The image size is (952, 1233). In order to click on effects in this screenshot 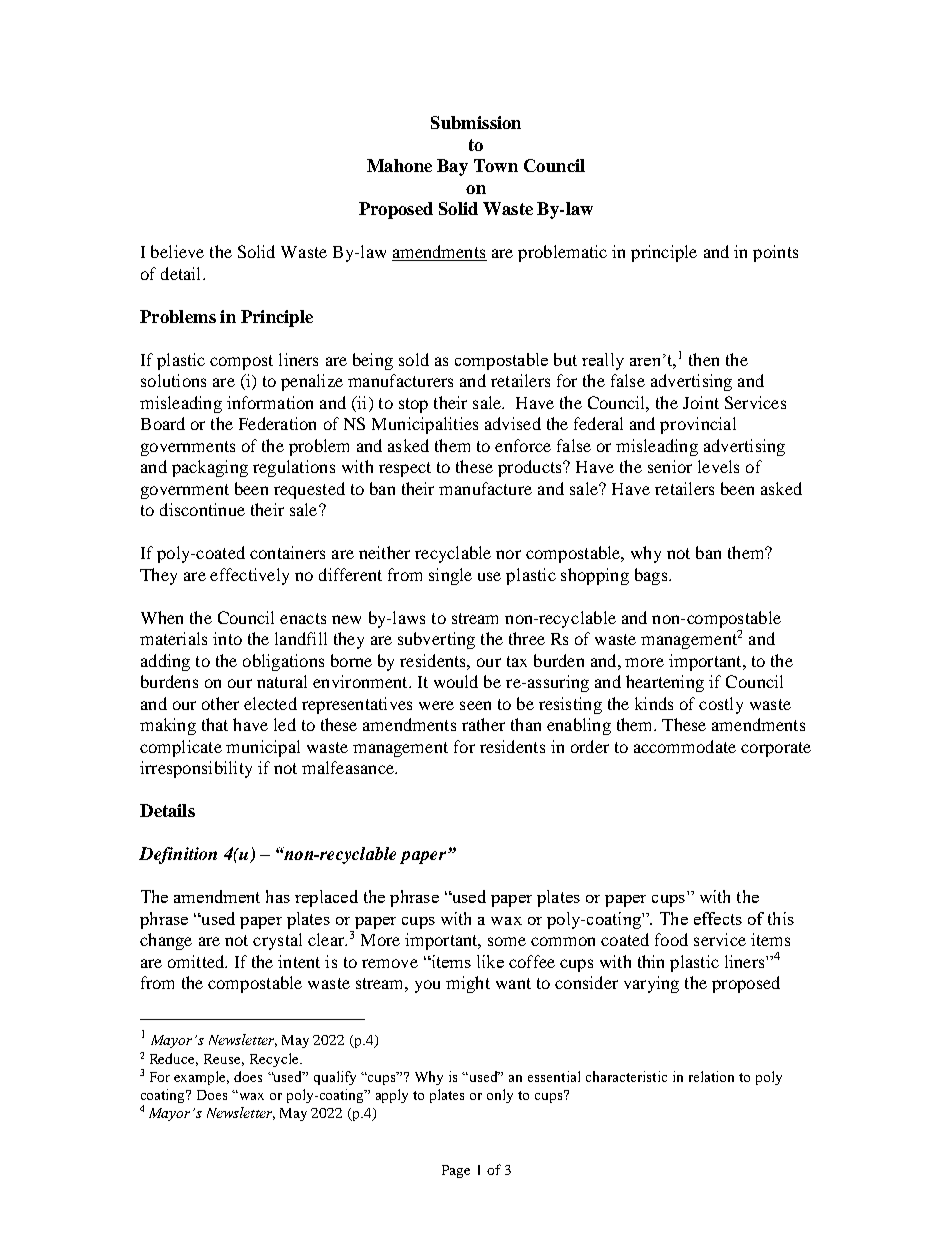, I will do `click(718, 918)`.
